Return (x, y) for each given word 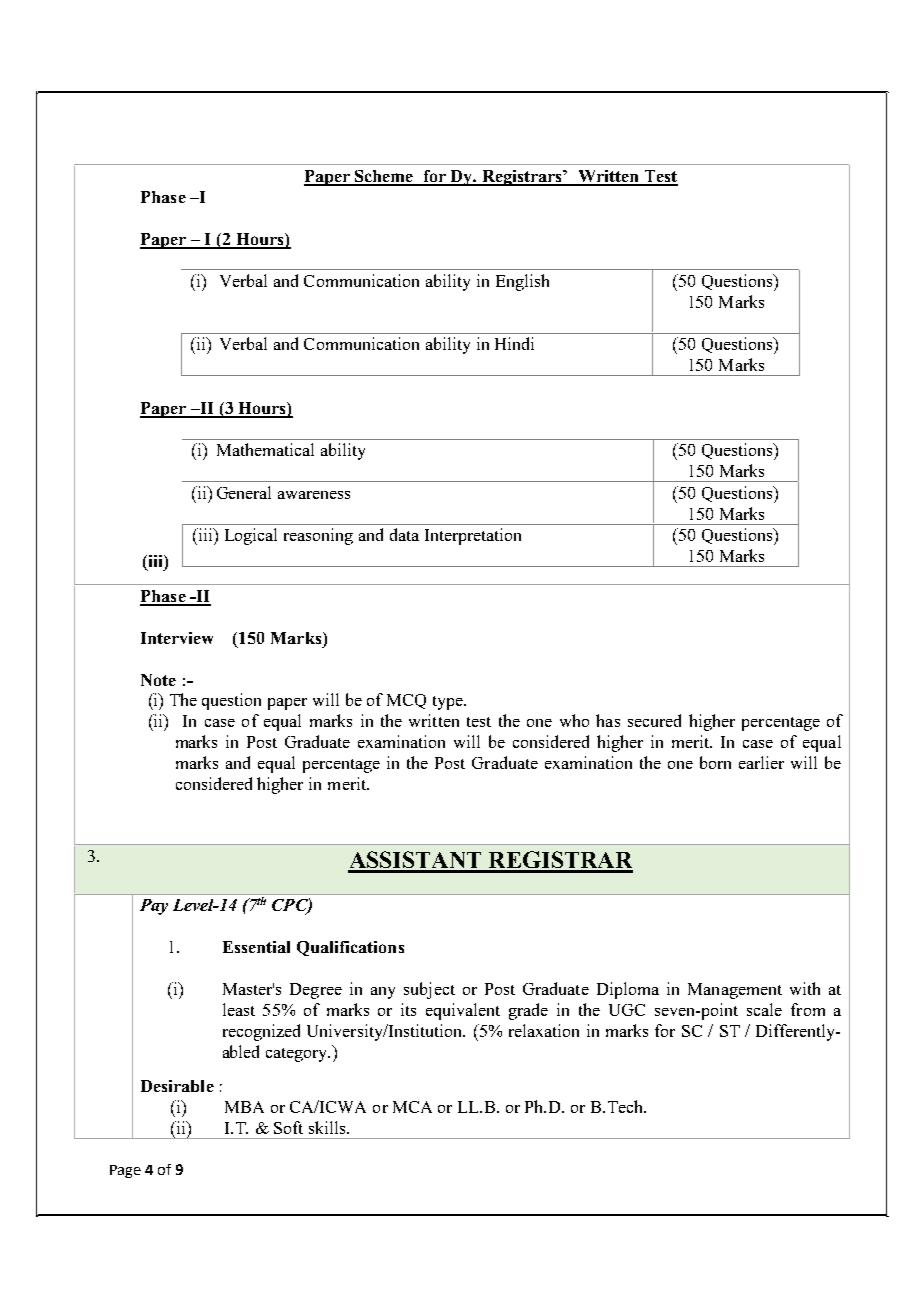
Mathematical (265, 449)
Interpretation (473, 536)
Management (735, 991)
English (522, 282)
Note (158, 680)
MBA (244, 1107)
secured (654, 720)
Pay (154, 907)
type (449, 703)
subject (429, 990)
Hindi (514, 343)
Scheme (384, 177)
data (404, 534)
